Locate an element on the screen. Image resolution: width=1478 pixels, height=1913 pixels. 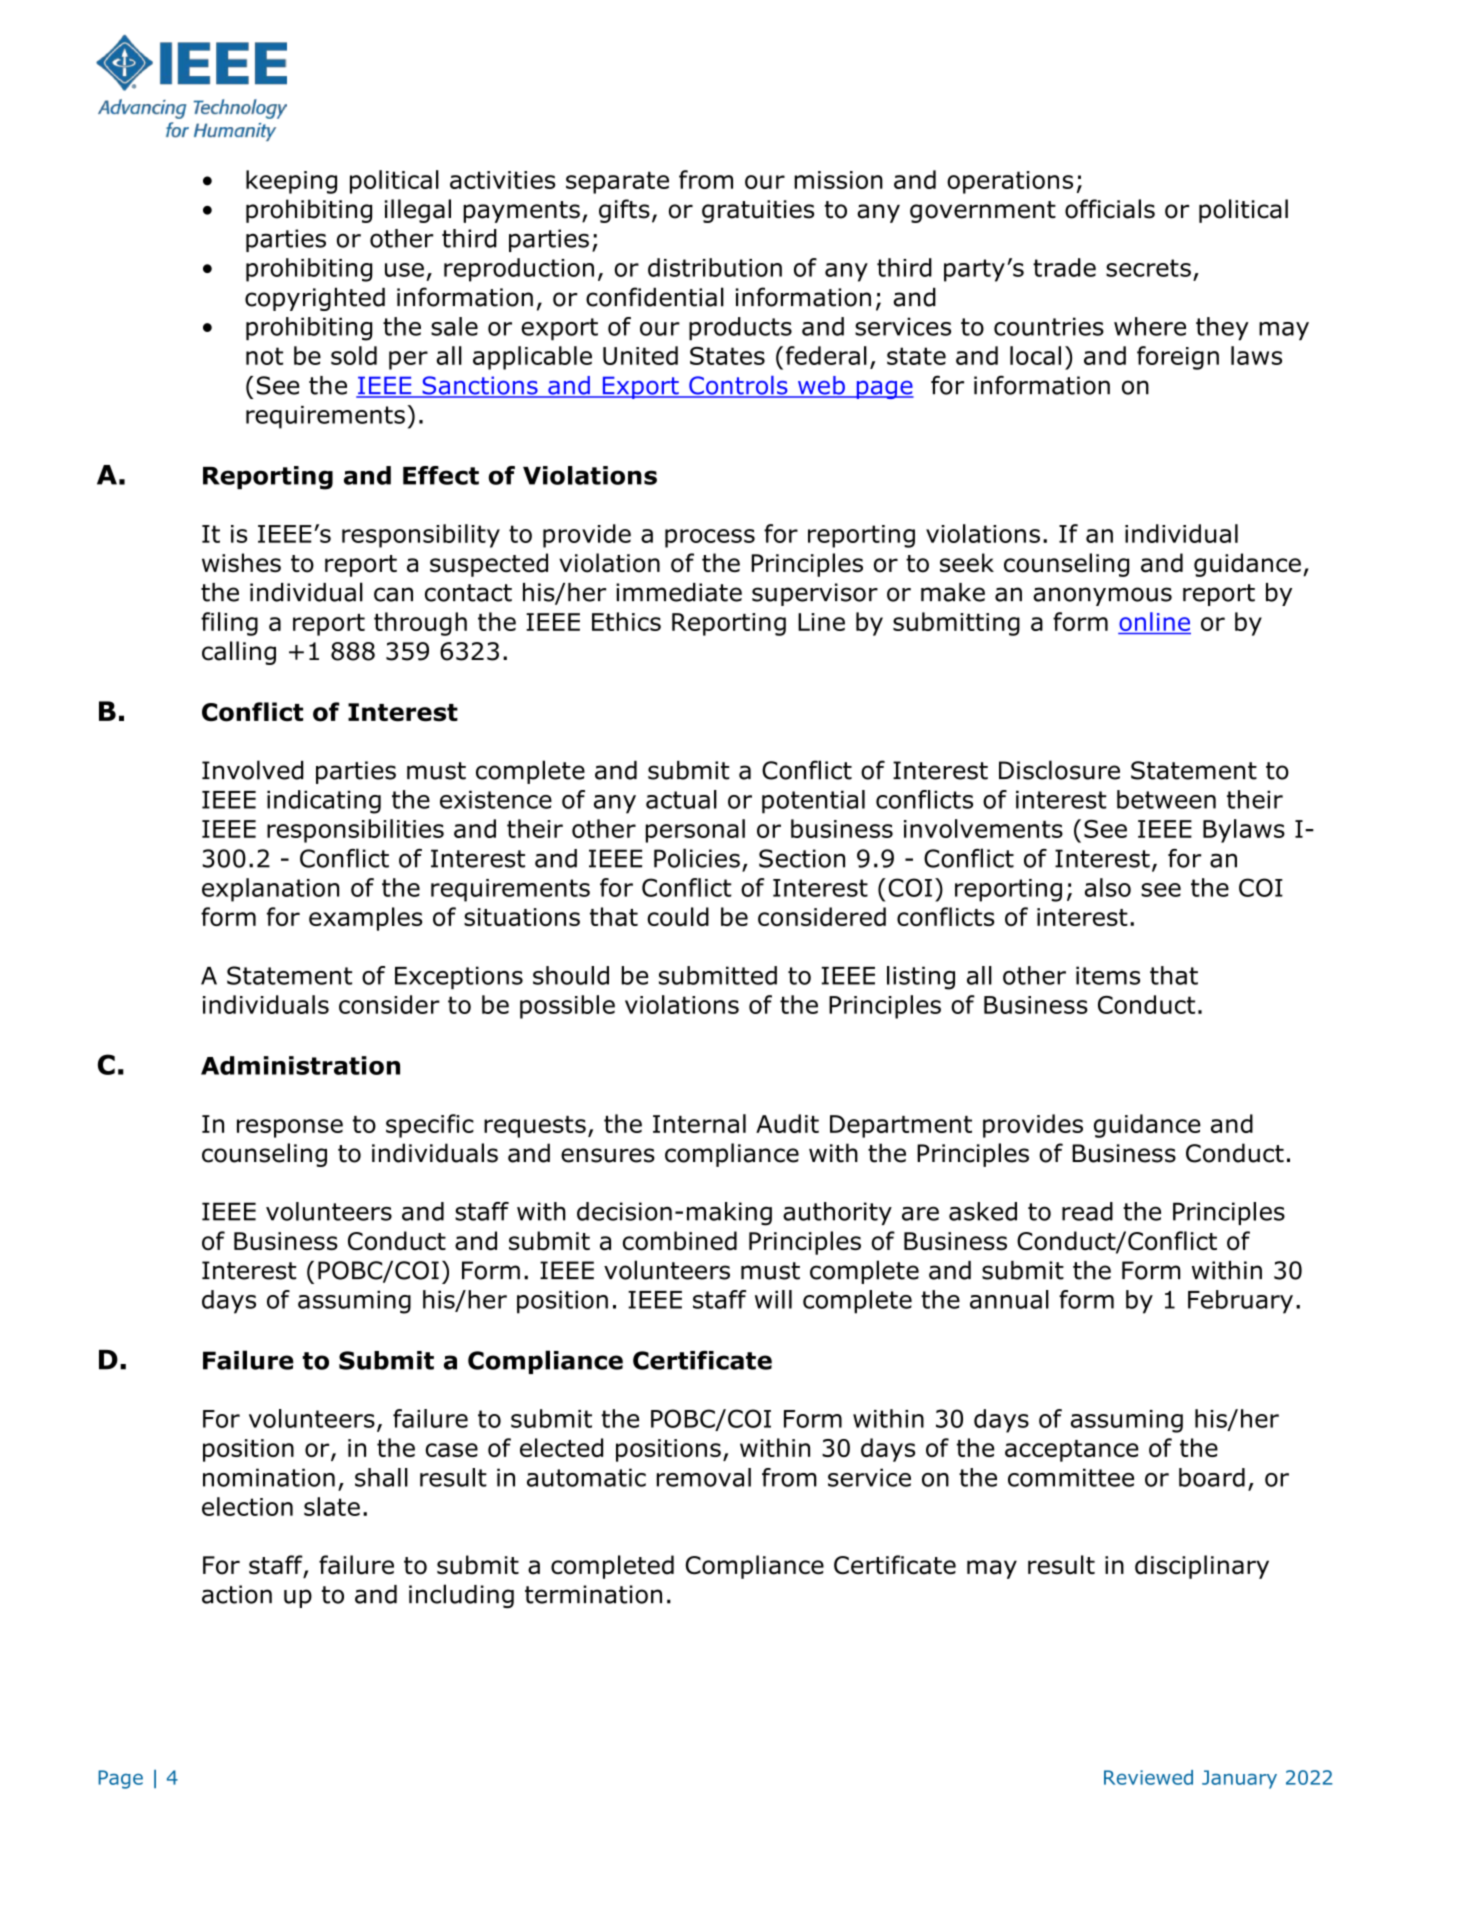
gratuities is located at coordinates (758, 211).
